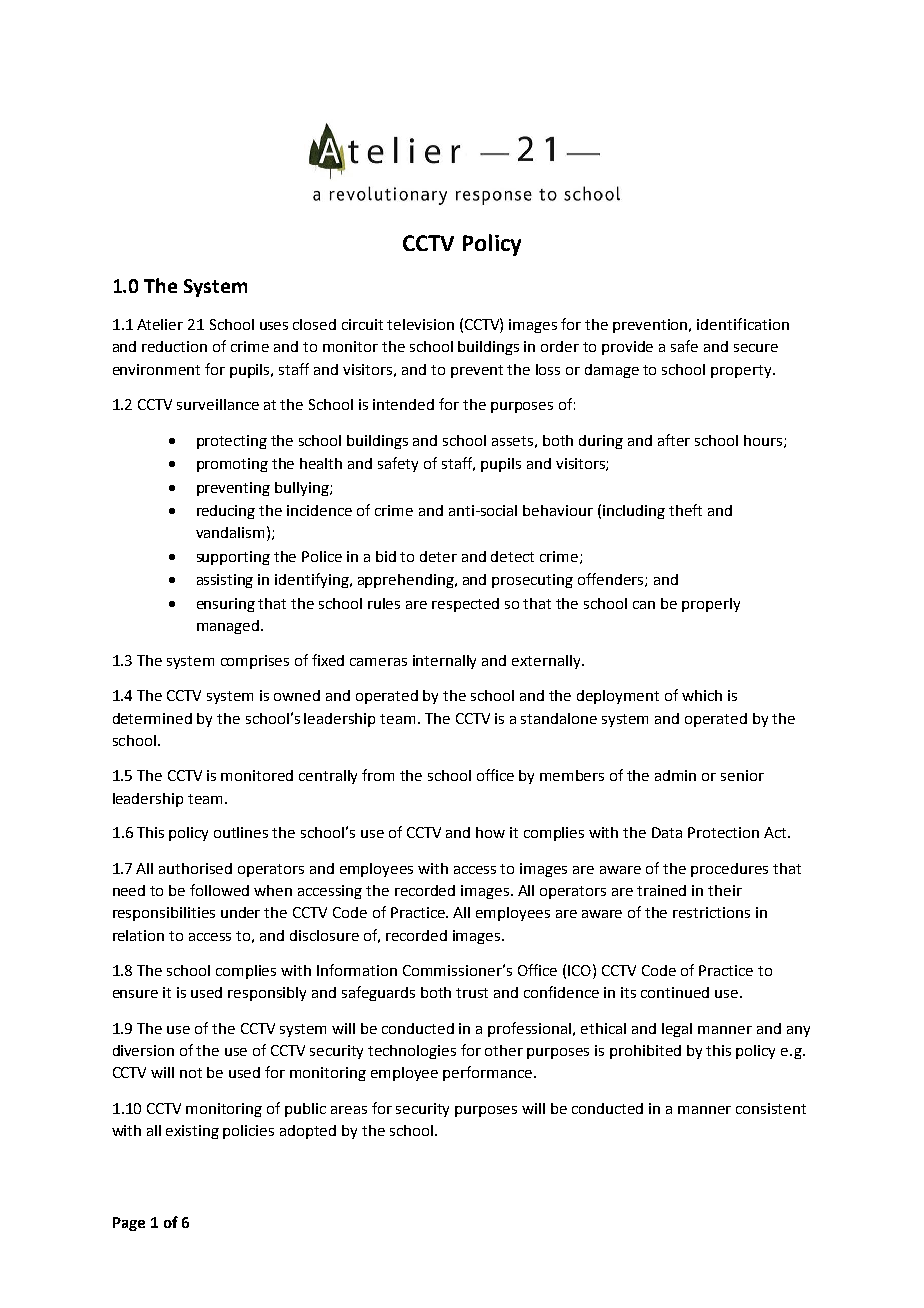 Image resolution: width=924 pixels, height=1308 pixels. I want to click on reduction, so click(174, 346).
